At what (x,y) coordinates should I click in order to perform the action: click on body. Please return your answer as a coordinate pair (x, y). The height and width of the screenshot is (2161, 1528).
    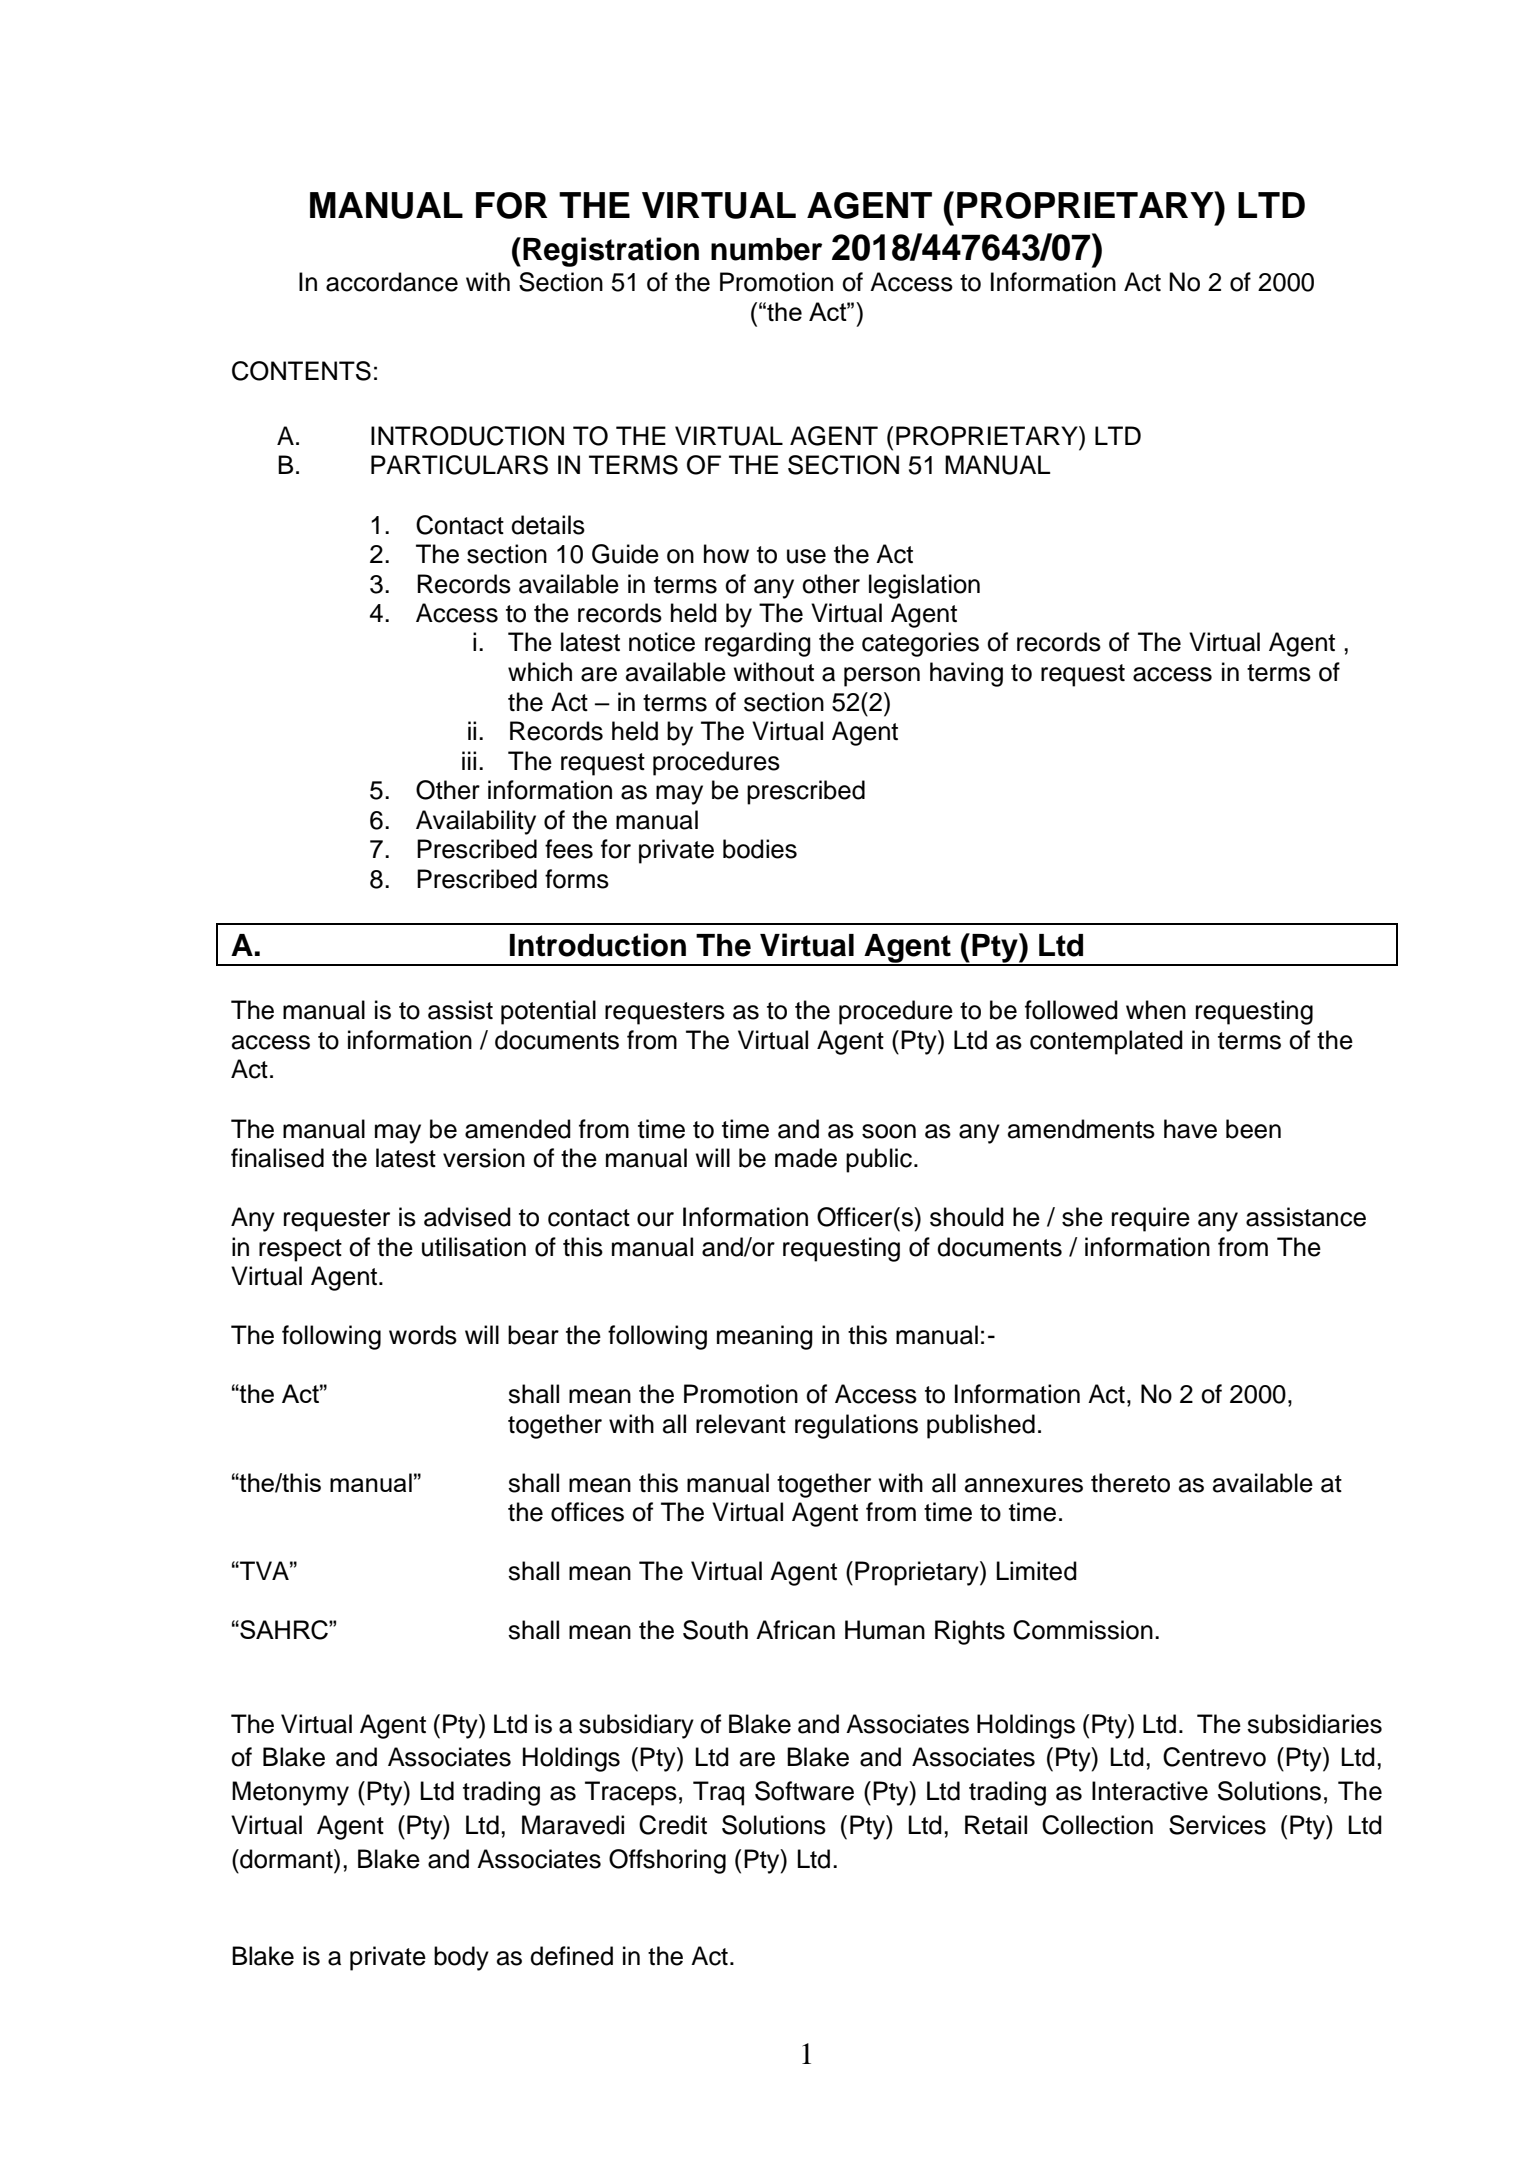
    Looking at the image, I should click on (461, 1958).
